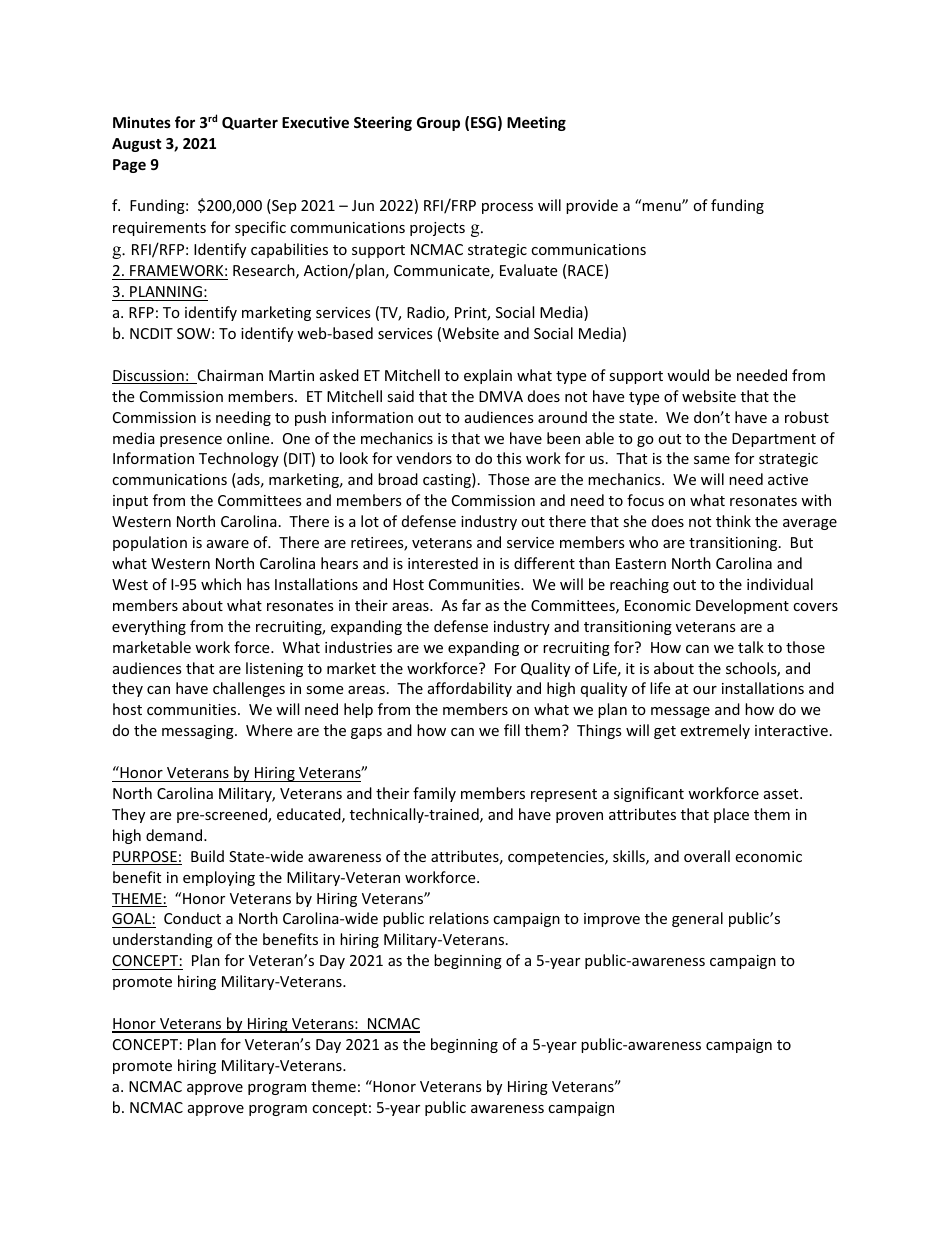  I want to click on talk, so click(751, 647).
